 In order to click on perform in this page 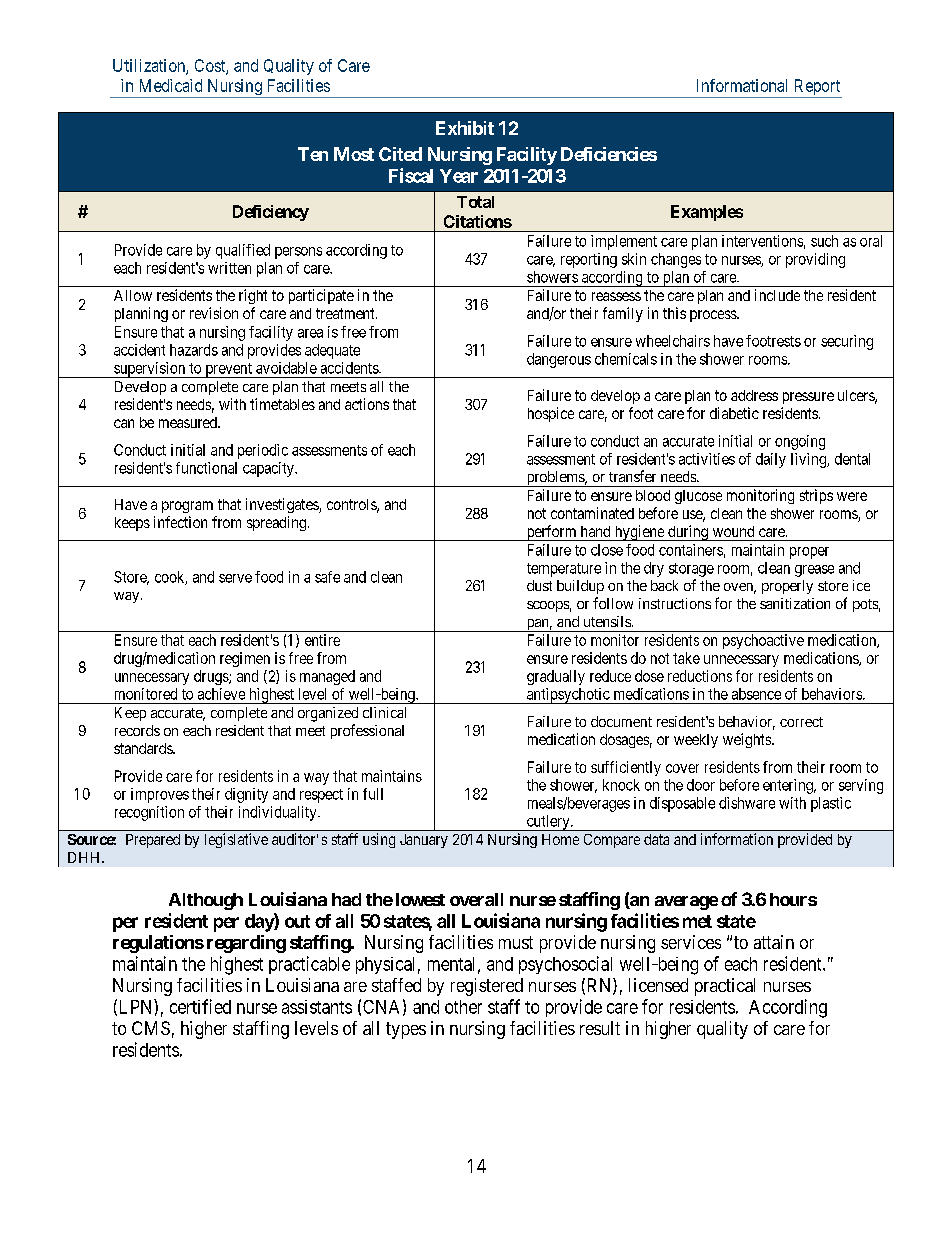, I will do `click(551, 533)`.
